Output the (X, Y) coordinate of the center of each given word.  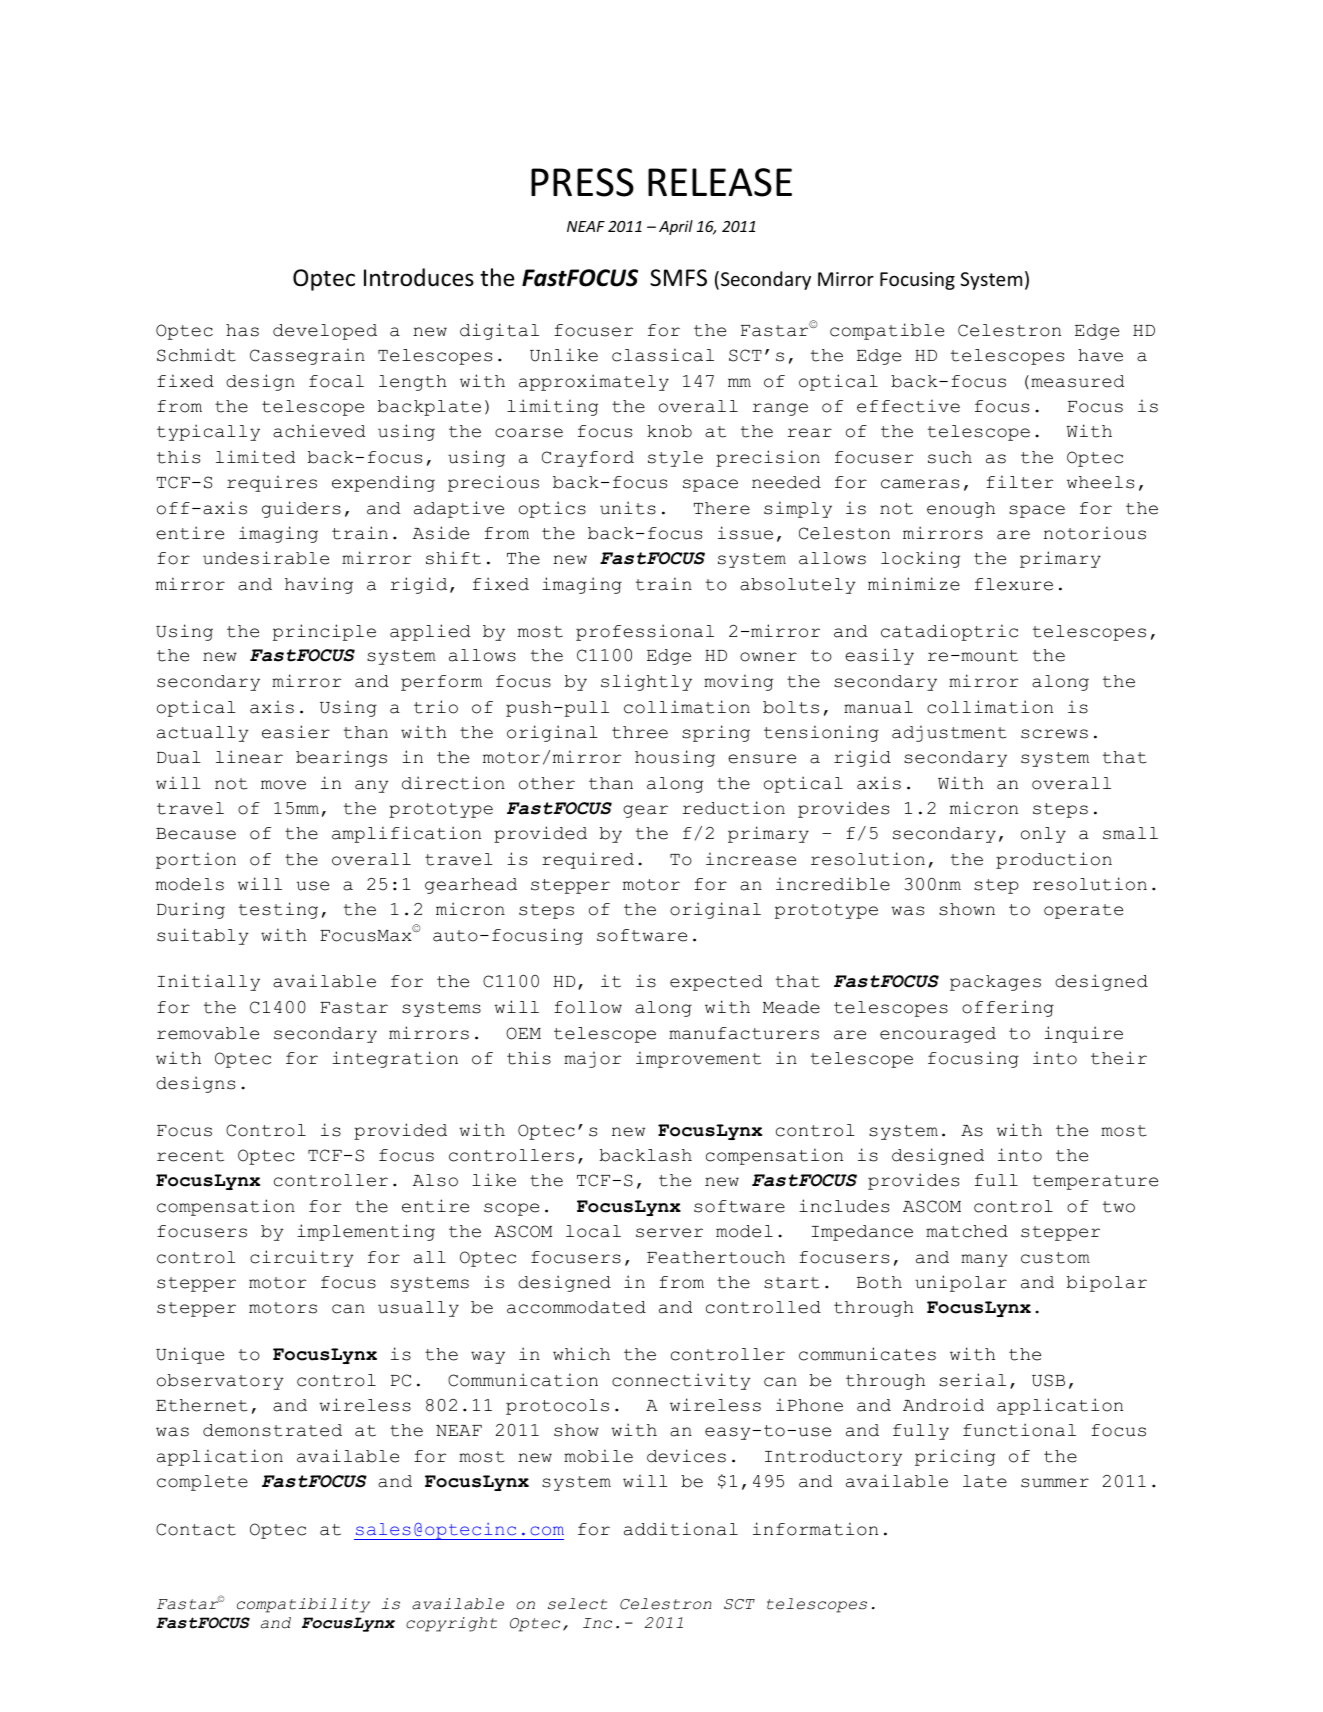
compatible (887, 331)
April (676, 227)
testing (278, 910)
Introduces (419, 277)
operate (1083, 911)
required (588, 860)
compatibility (303, 1605)
